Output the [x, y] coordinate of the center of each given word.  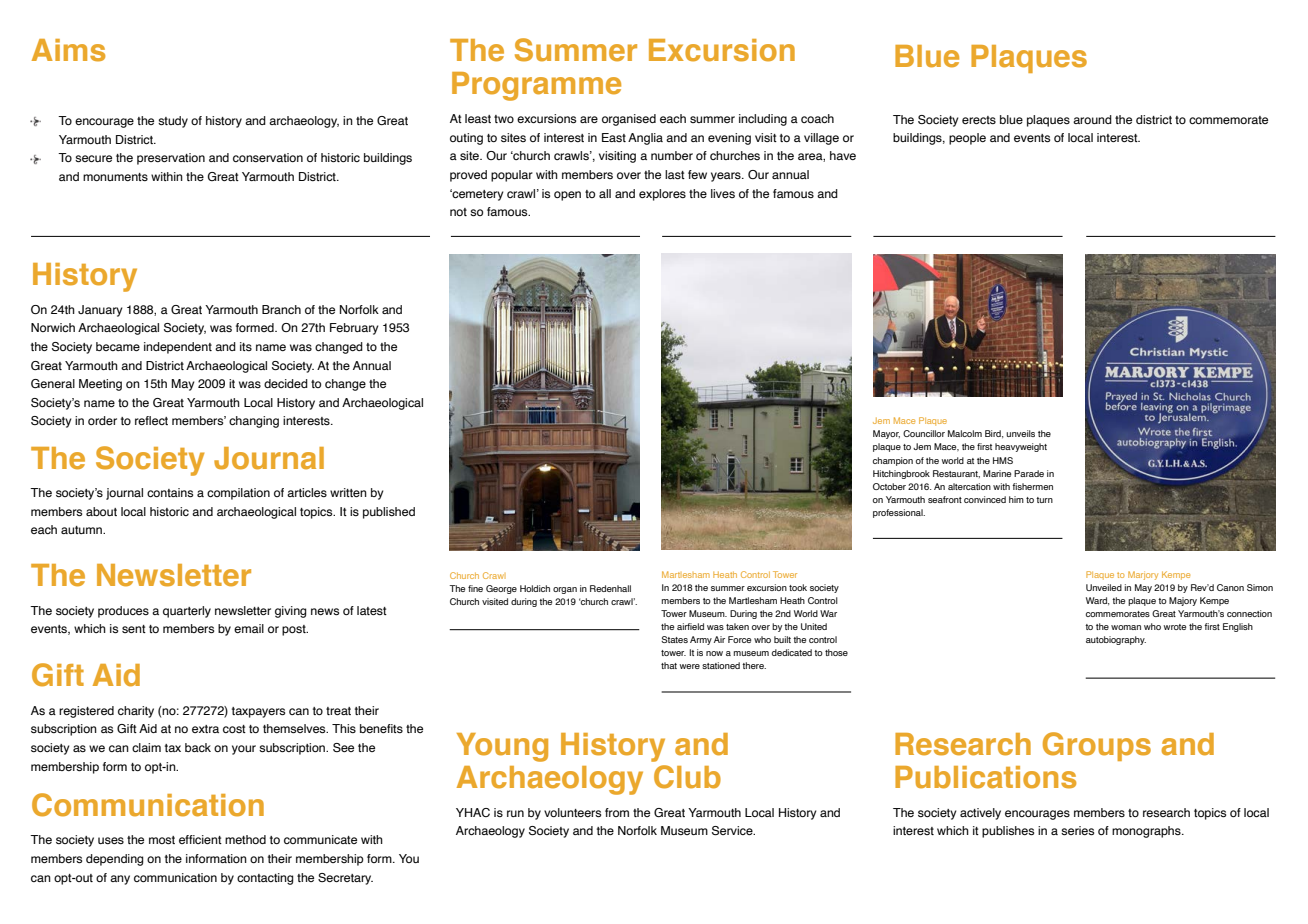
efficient [200, 839]
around [1092, 119]
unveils [1020, 433]
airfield [690, 626]
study [173, 122]
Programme [536, 86]
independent [178, 348]
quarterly [187, 612]
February [354, 329]
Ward [1097, 601]
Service [733, 830]
